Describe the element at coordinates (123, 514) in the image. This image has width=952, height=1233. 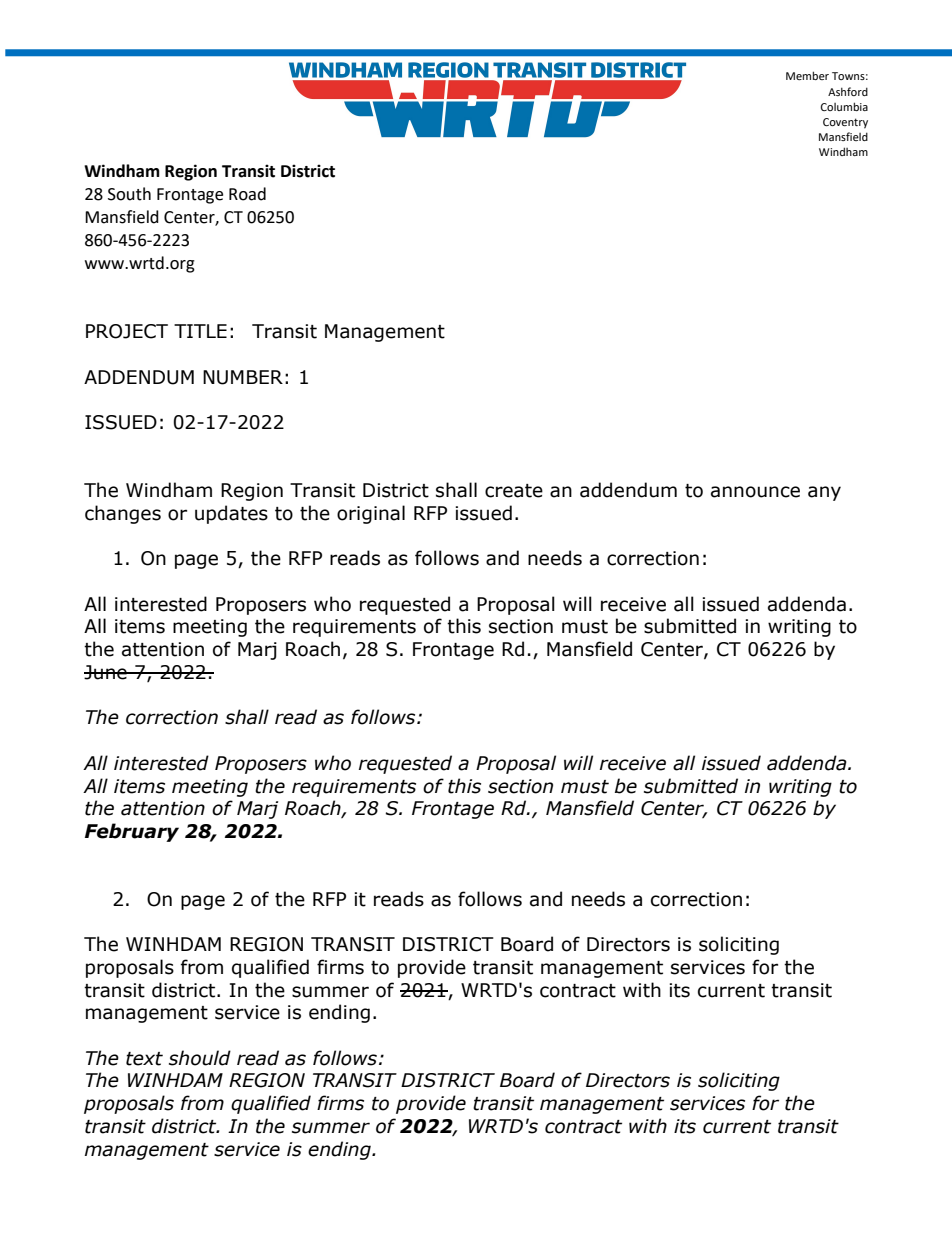
I see `changes` at that location.
